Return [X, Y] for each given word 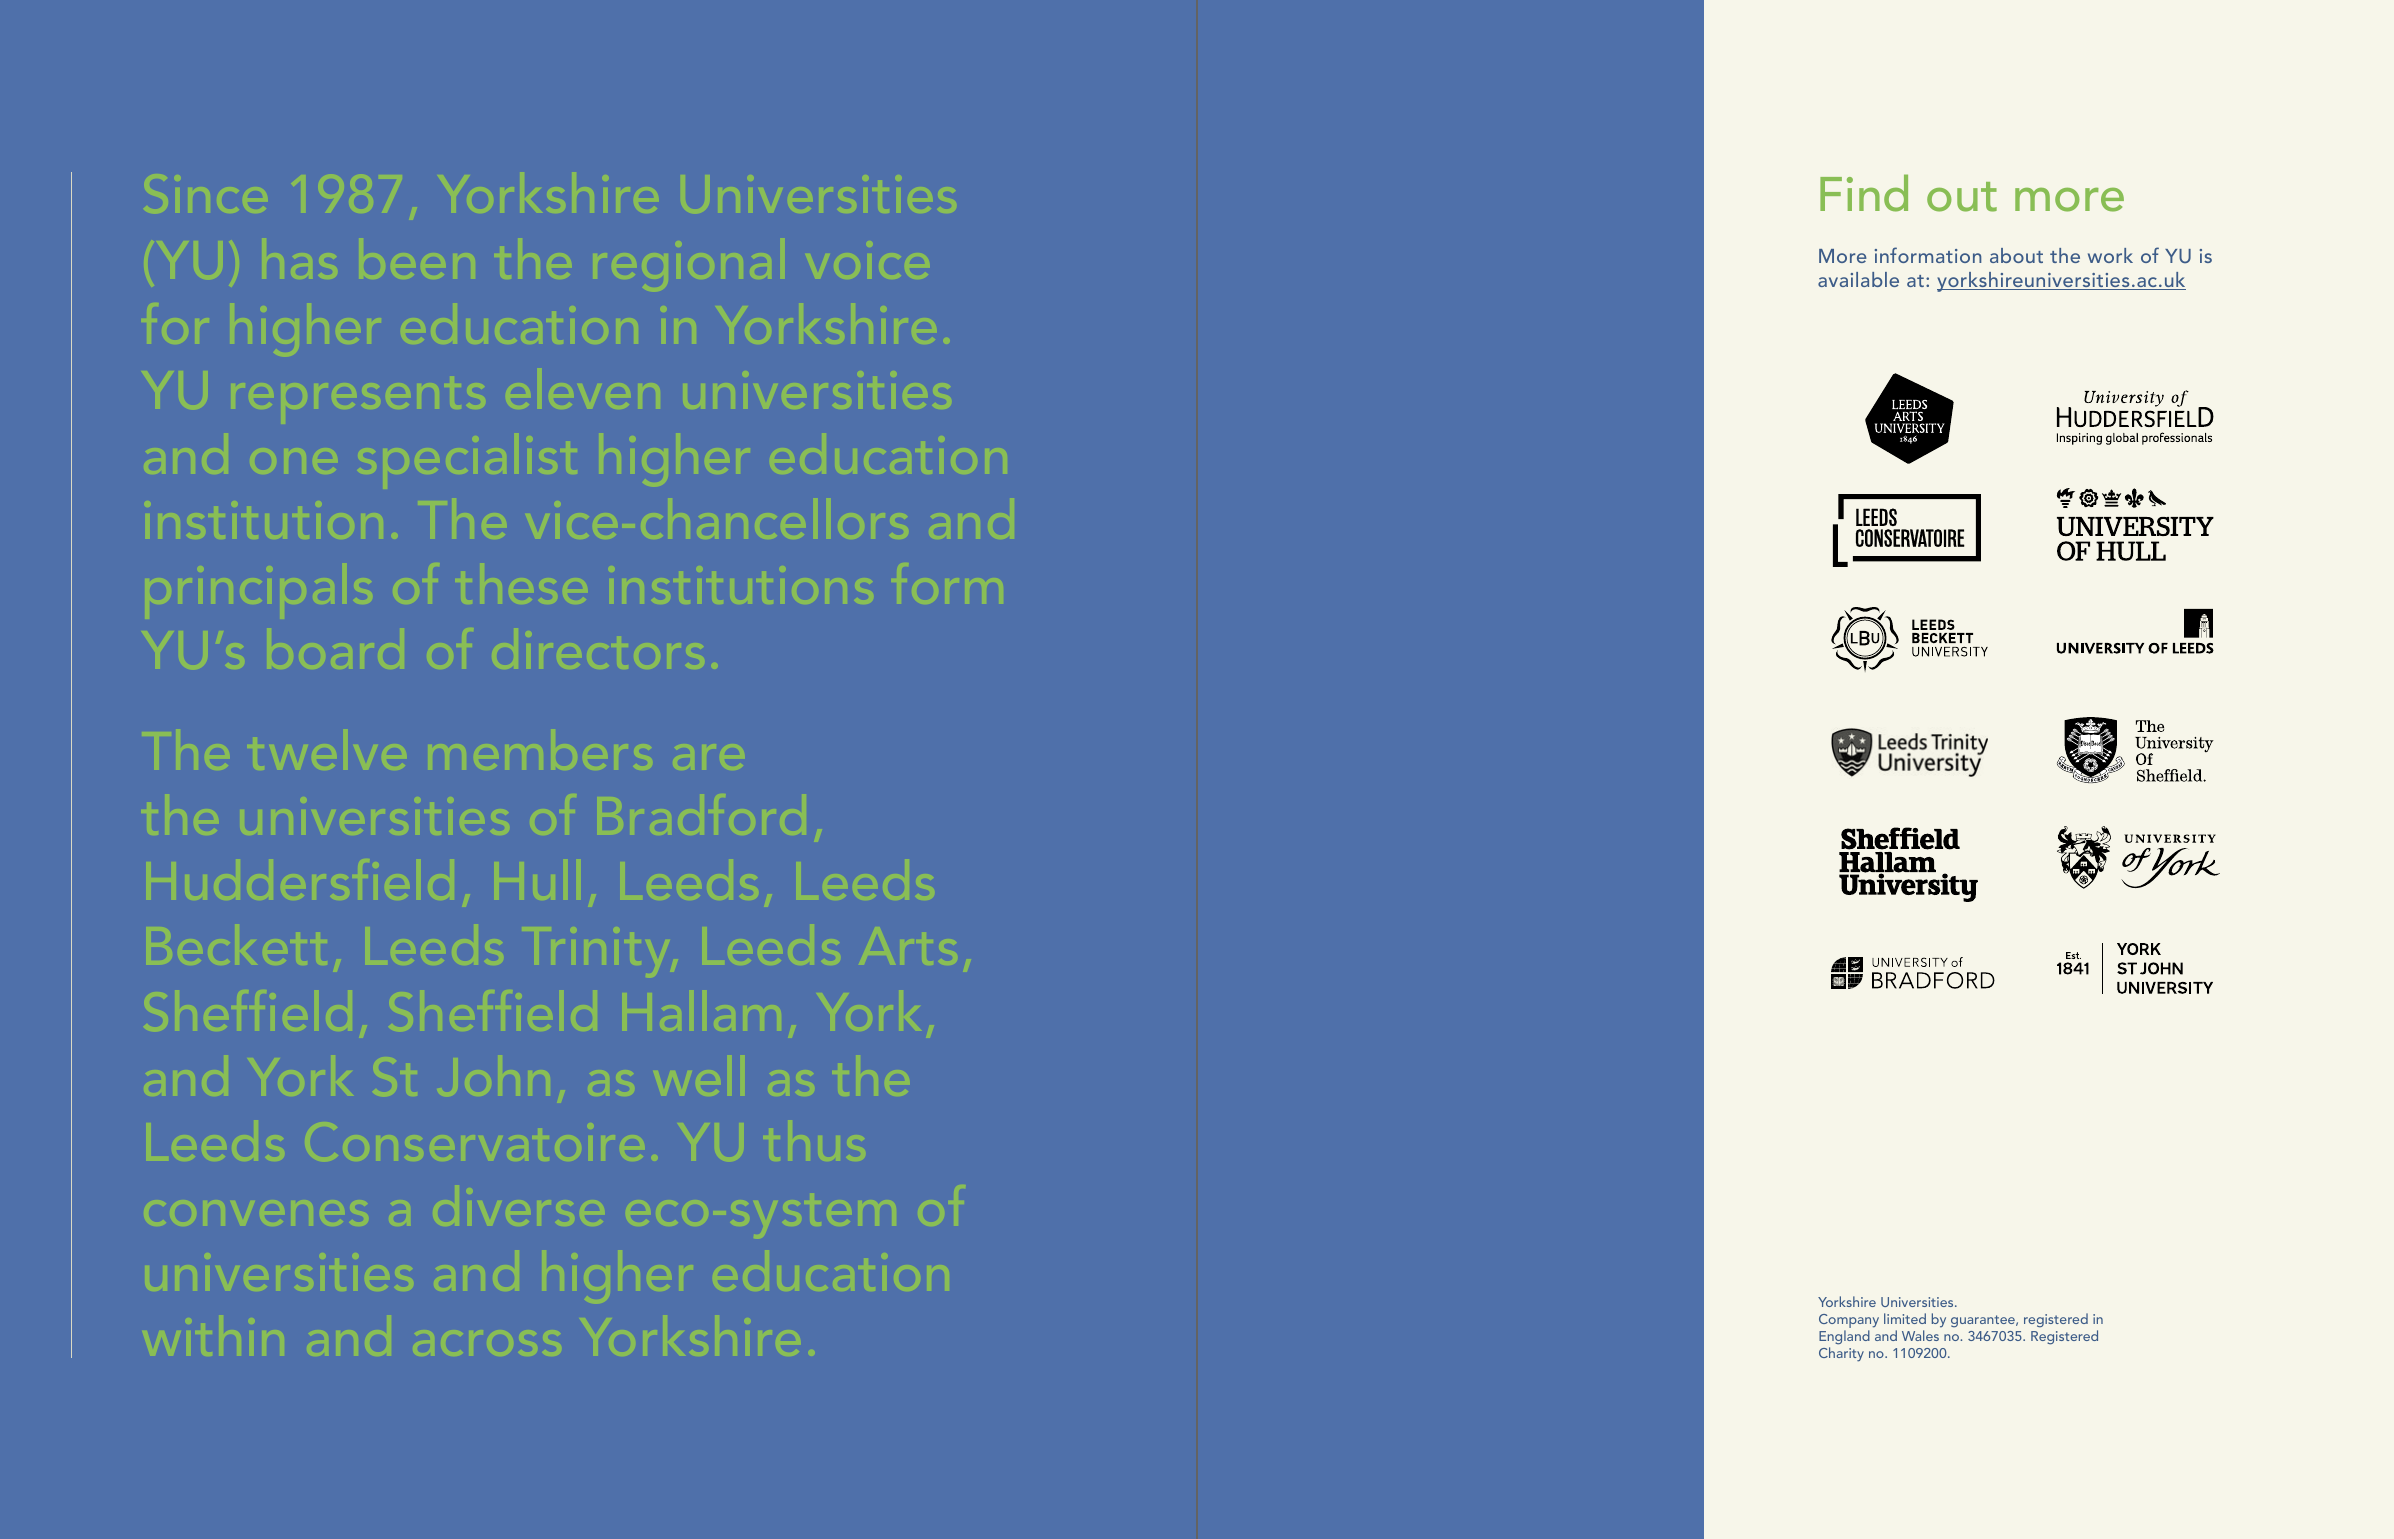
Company [1849, 1322]
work [2110, 255]
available [1858, 279]
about [2016, 255]
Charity [1841, 1354]
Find [1864, 193]
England [1844, 1339]
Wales [1920, 1335]
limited [1905, 1318]
